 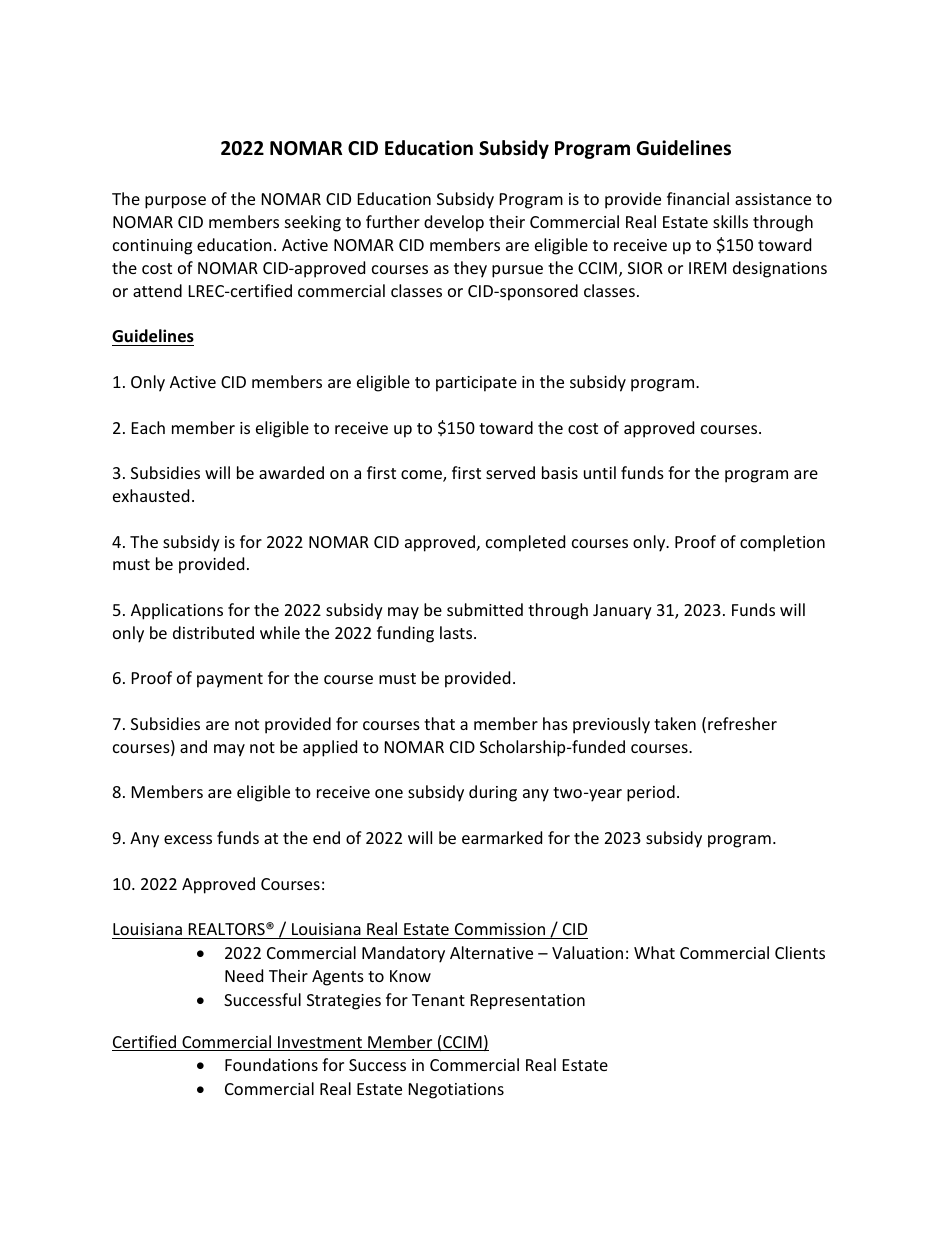 What do you see at coordinates (654, 952) in the screenshot?
I see `What` at bounding box center [654, 952].
